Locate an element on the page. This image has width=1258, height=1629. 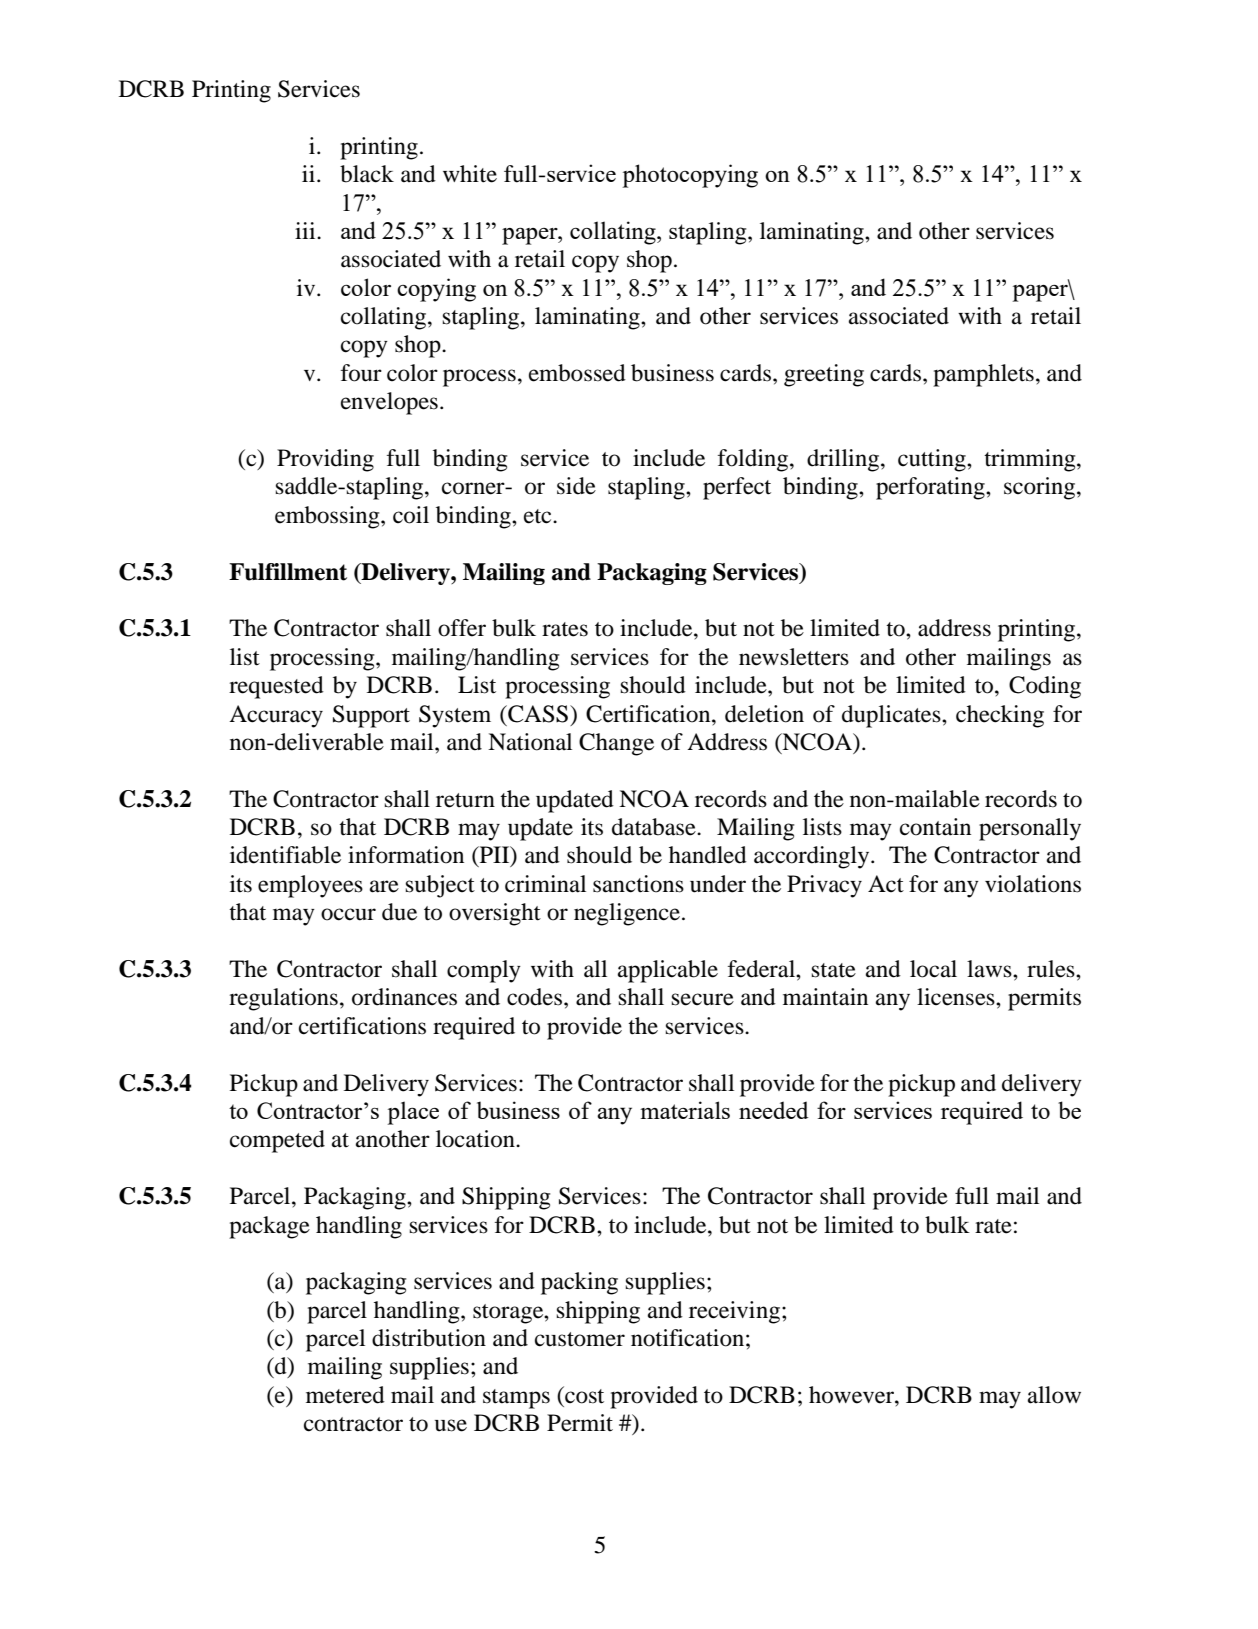
database is located at coordinates (655, 827).
